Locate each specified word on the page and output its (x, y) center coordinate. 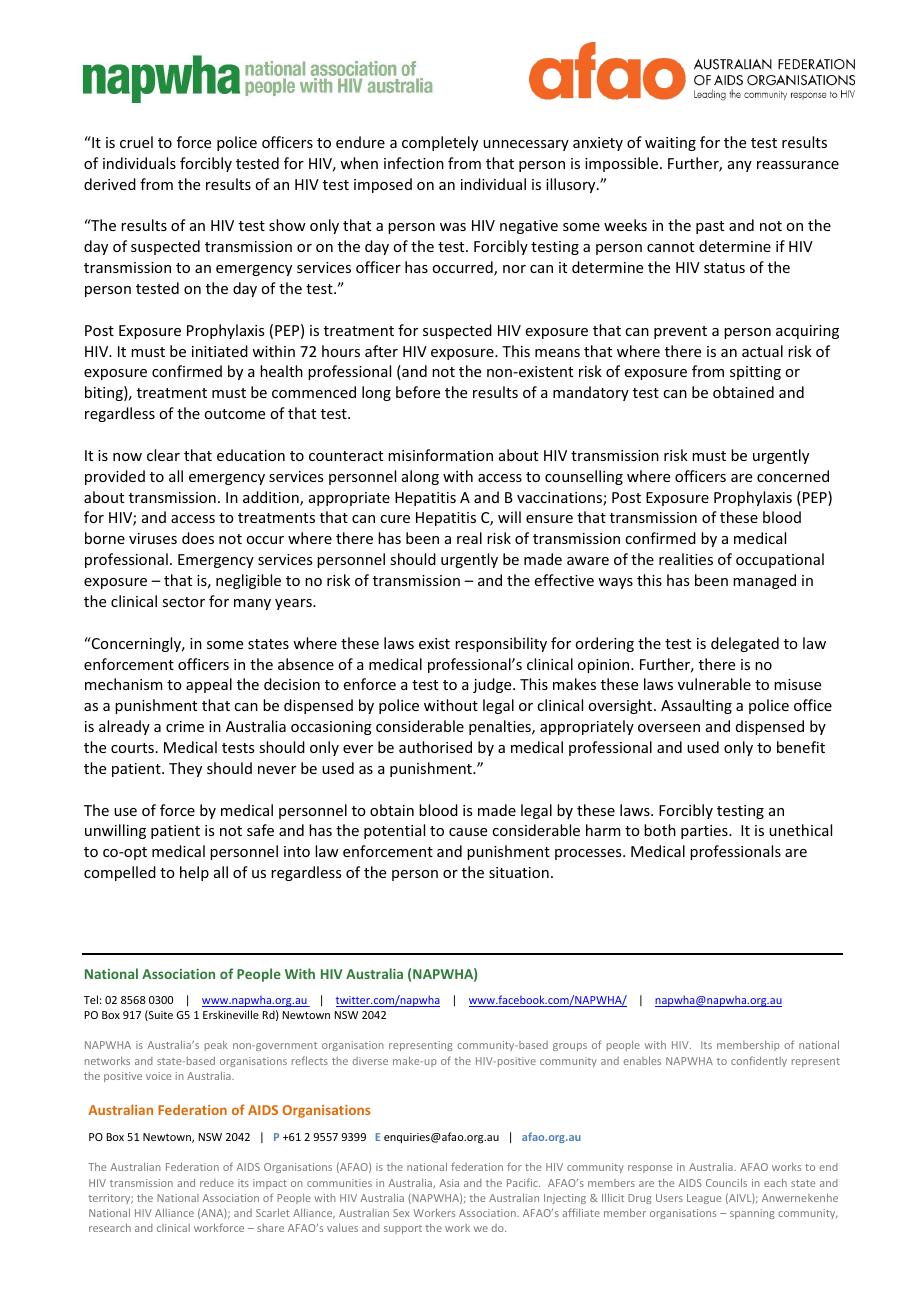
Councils (726, 1182)
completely (440, 143)
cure (395, 519)
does (198, 538)
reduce (217, 1183)
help (194, 873)
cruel (136, 142)
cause (468, 832)
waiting (670, 144)
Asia (449, 1183)
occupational (780, 560)
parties (705, 832)
